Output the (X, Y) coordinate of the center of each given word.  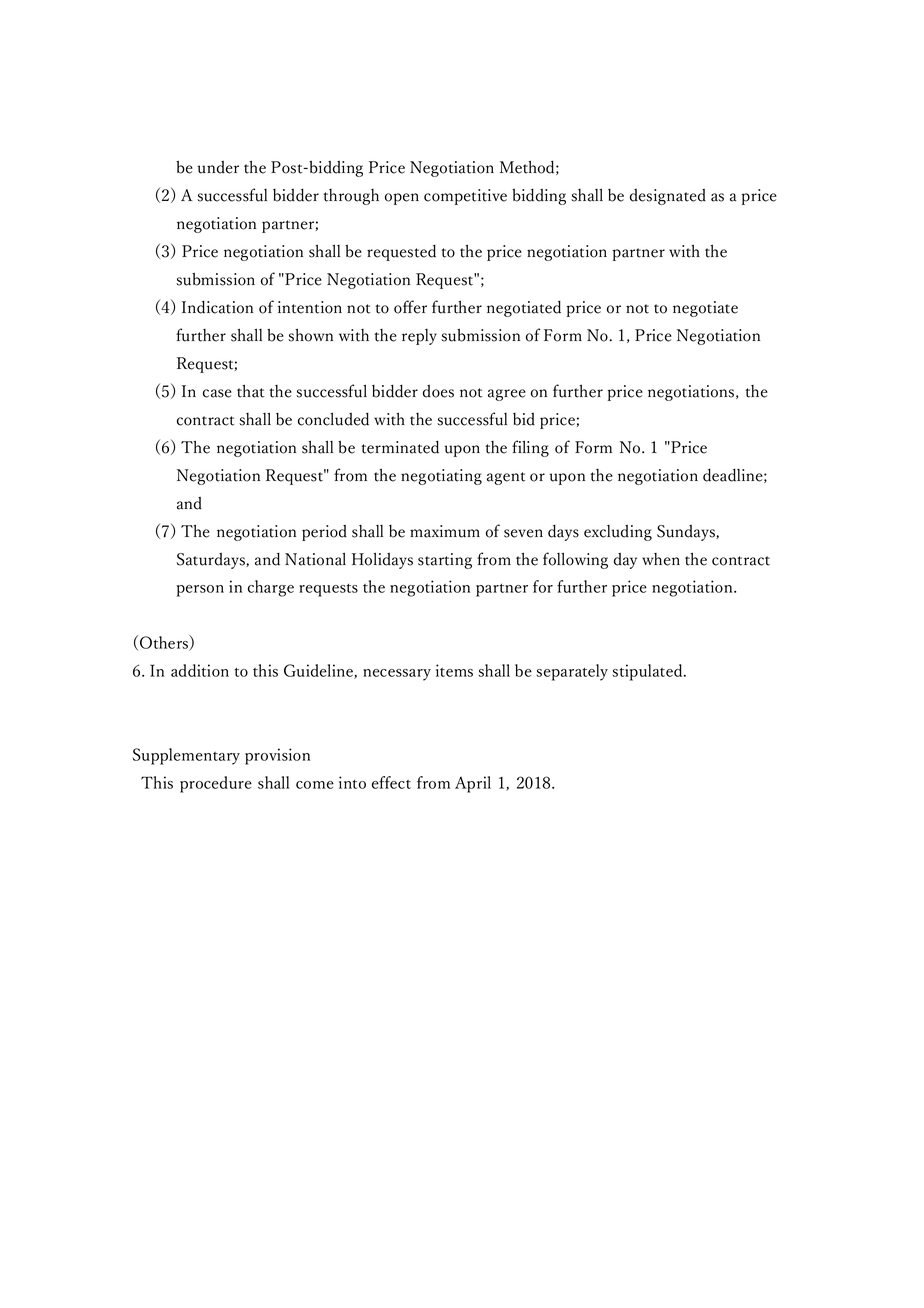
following (575, 560)
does (438, 391)
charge (271, 588)
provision (277, 756)
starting (445, 561)
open (402, 199)
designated (668, 197)
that (250, 391)
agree (507, 395)
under (218, 167)
